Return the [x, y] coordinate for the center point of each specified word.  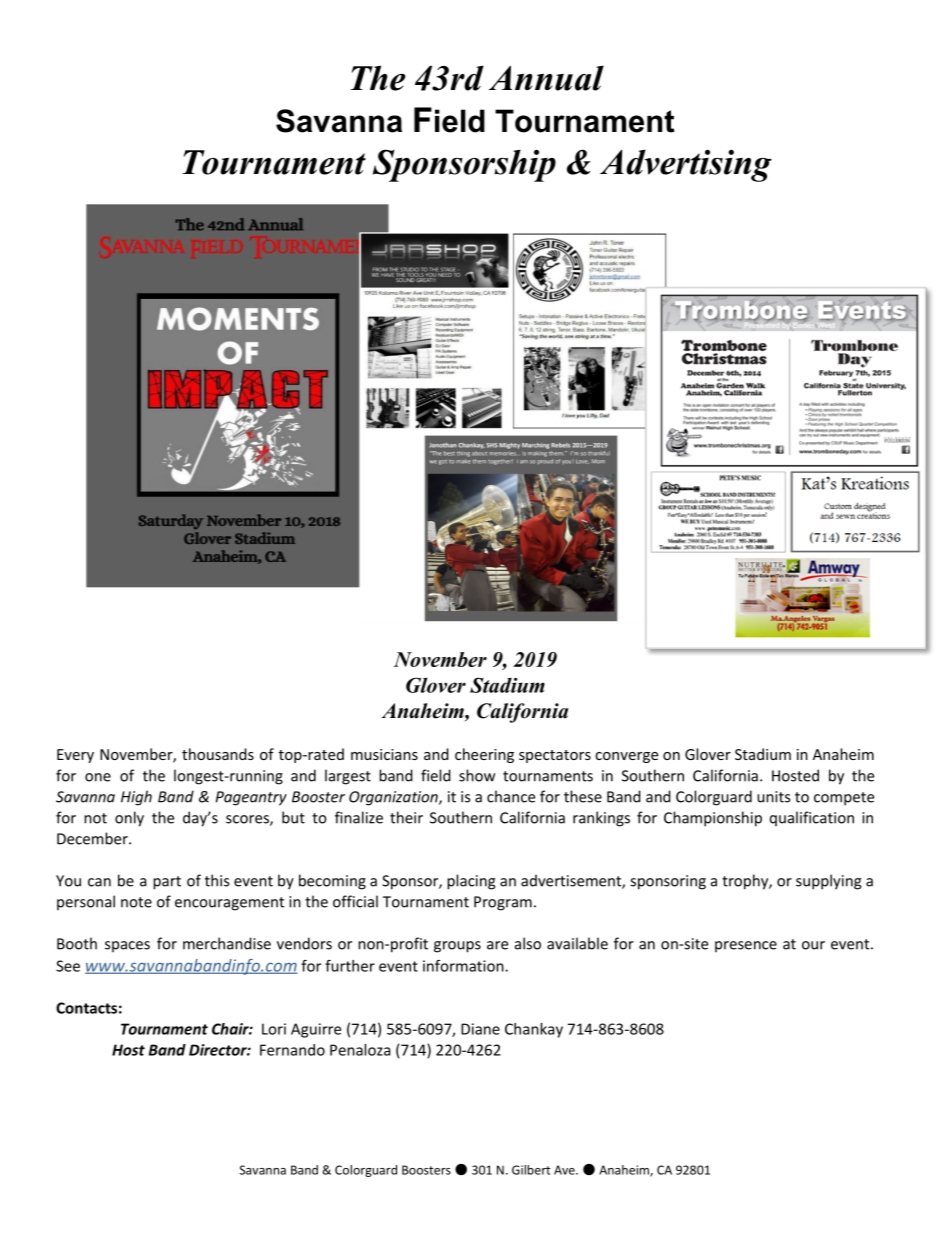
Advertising [686, 165]
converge [626, 757]
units [773, 797]
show [477, 775]
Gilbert [531, 1170]
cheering [484, 755]
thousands [218, 754]
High [136, 798]
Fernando [292, 1050]
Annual [546, 78]
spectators [555, 756]
